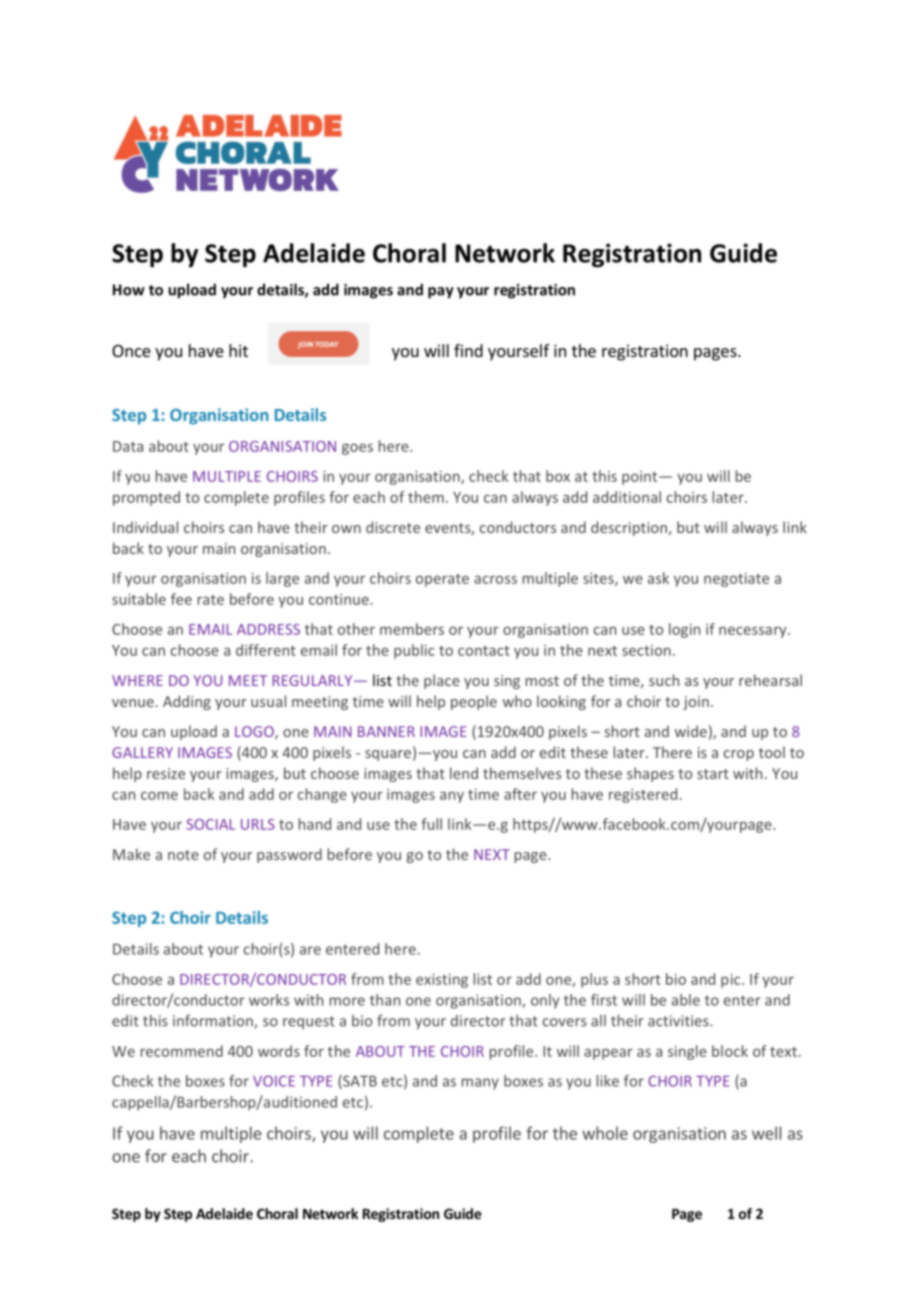 This image has height=1308, width=924. I want to click on join, so click(696, 703).
